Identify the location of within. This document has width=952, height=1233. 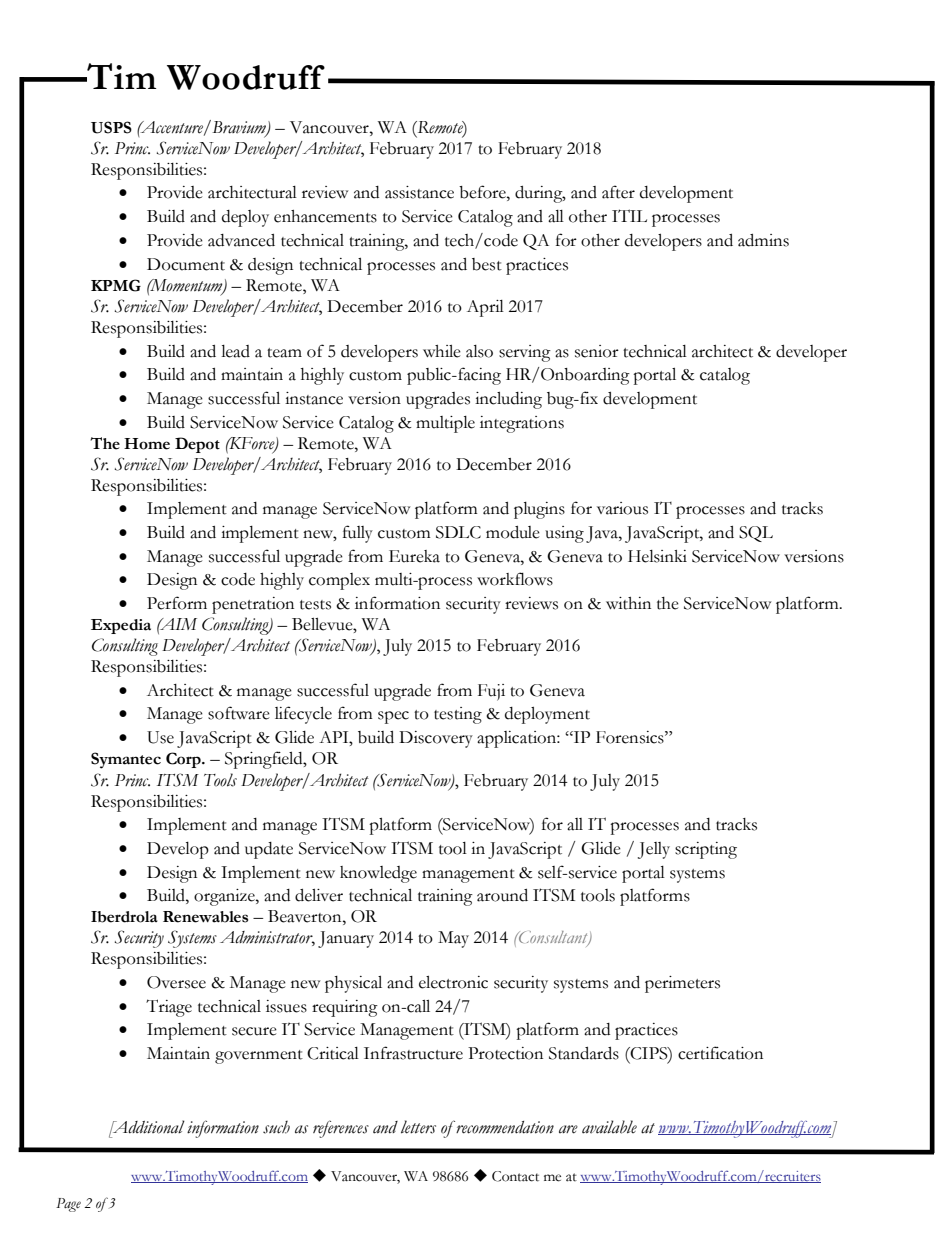
(628, 603).
